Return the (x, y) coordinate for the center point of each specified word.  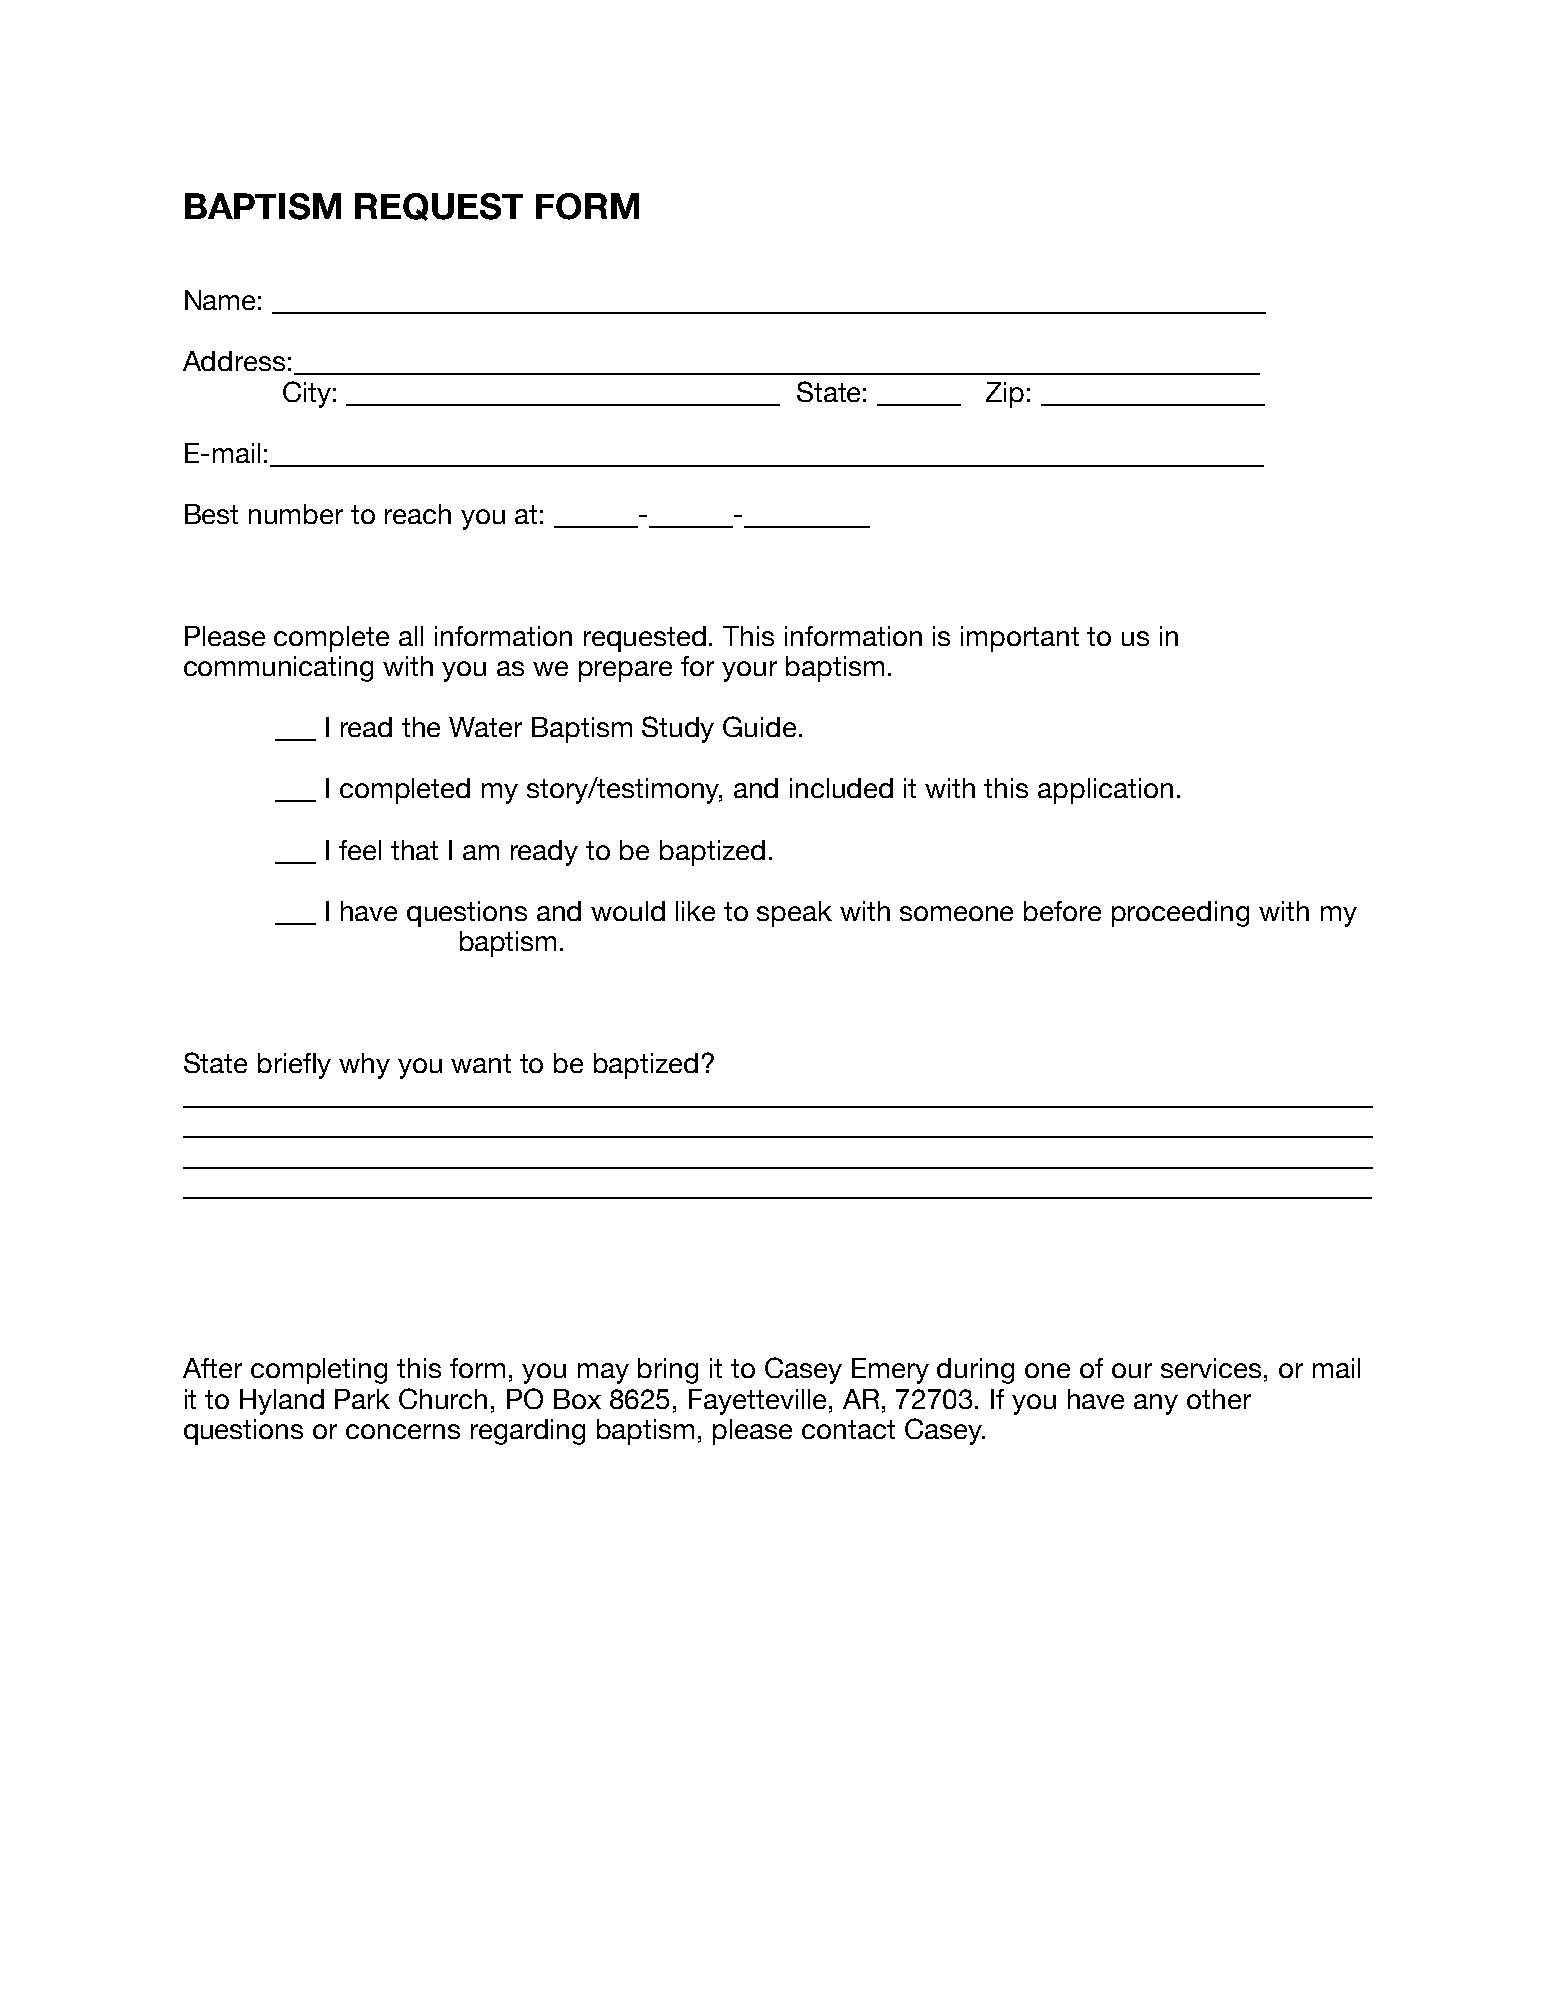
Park (362, 1399)
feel (360, 850)
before (1062, 911)
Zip (1005, 395)
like (695, 911)
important (1020, 639)
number (296, 514)
